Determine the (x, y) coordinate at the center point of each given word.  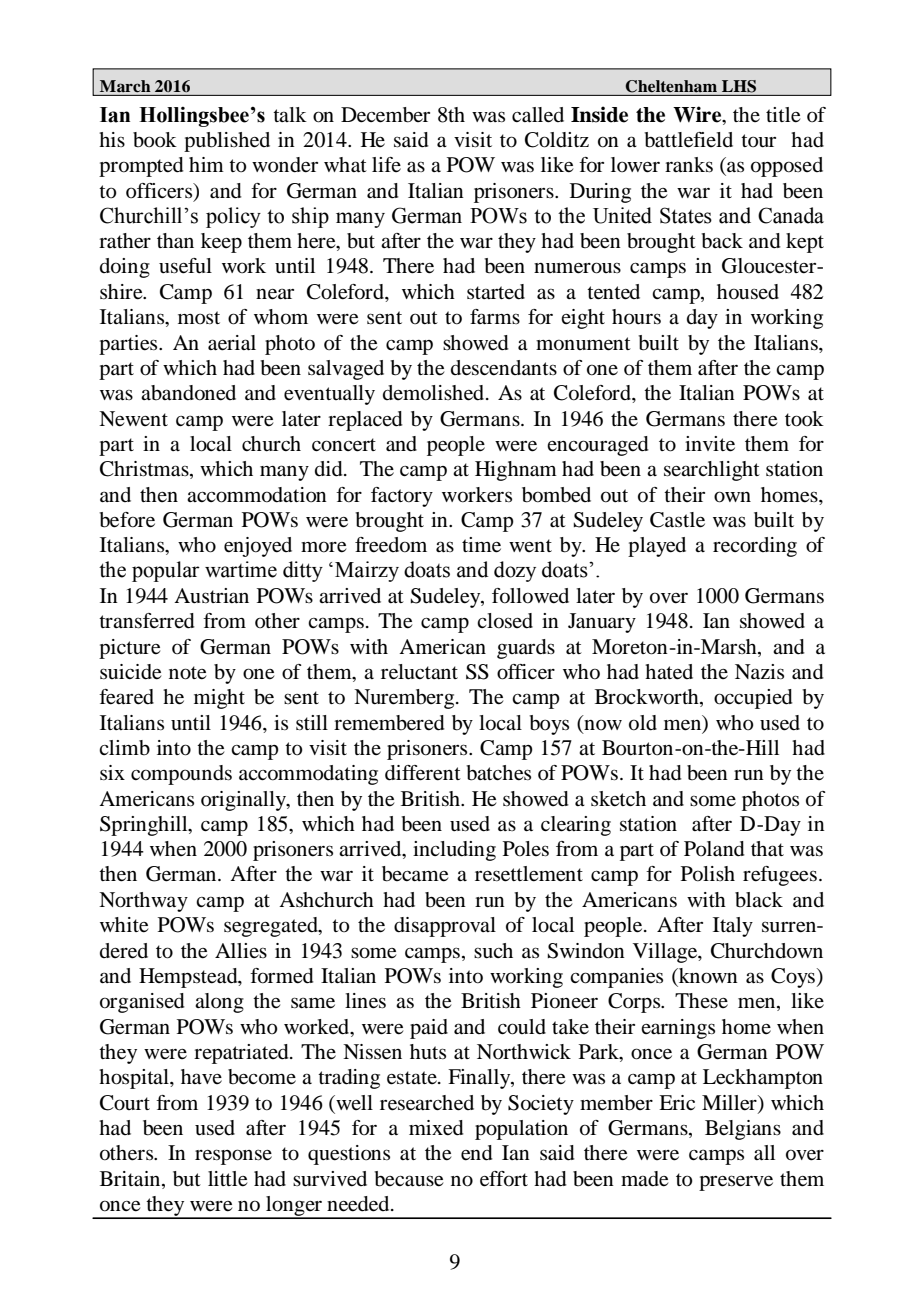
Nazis (759, 671)
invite (710, 444)
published (227, 142)
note (187, 673)
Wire (698, 114)
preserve (736, 1183)
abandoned (188, 393)
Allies (241, 950)
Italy (733, 927)
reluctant (419, 672)
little (227, 1179)
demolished (435, 393)
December (385, 115)
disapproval (445, 927)
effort (504, 1179)
